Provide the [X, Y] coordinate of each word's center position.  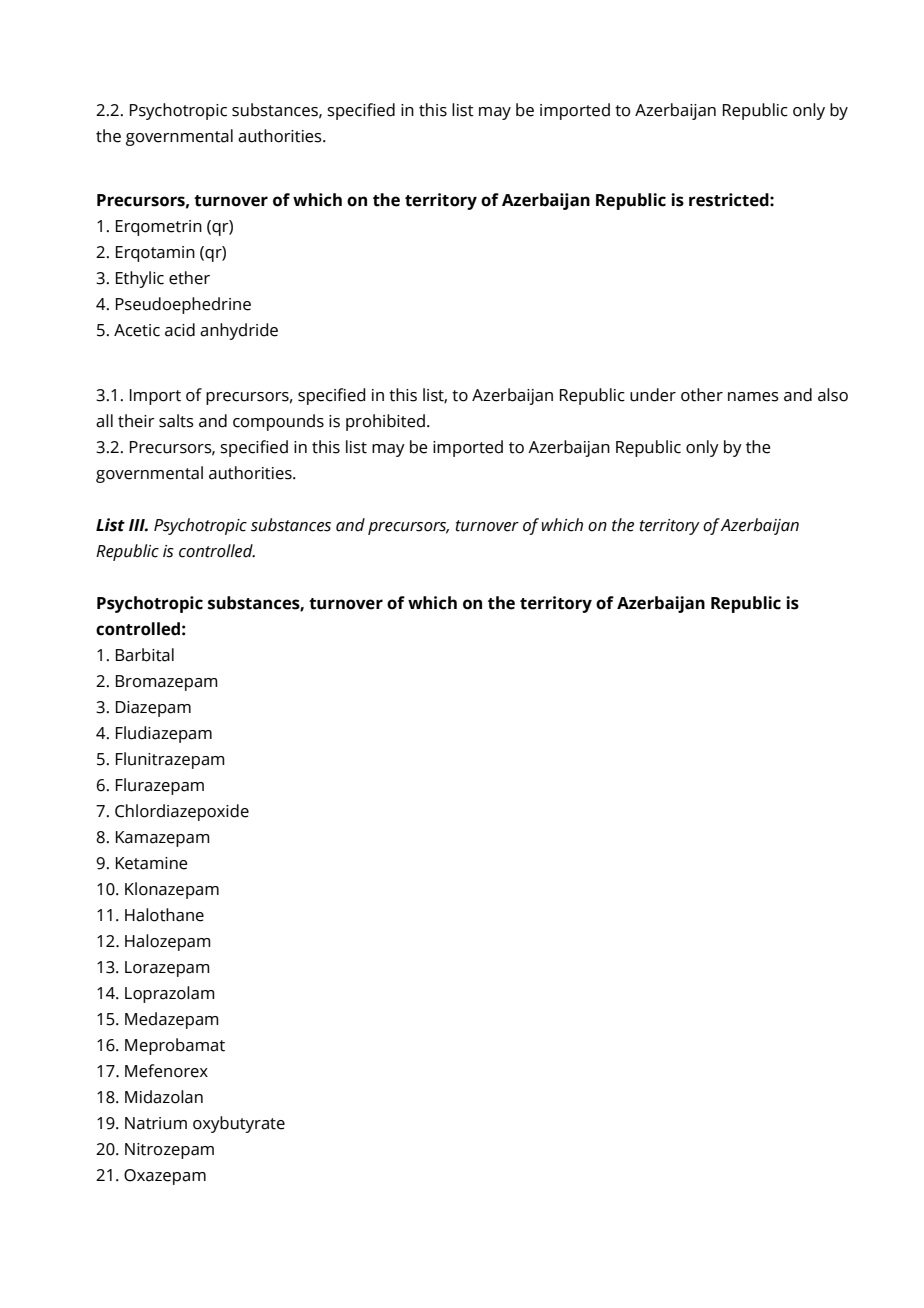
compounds [278, 422]
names [753, 397]
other [702, 395]
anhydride [239, 331]
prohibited [385, 422]
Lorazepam [167, 969]
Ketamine [152, 863]
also [833, 395]
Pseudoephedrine [183, 305]
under [653, 395]
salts [176, 421]
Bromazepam [167, 683]
